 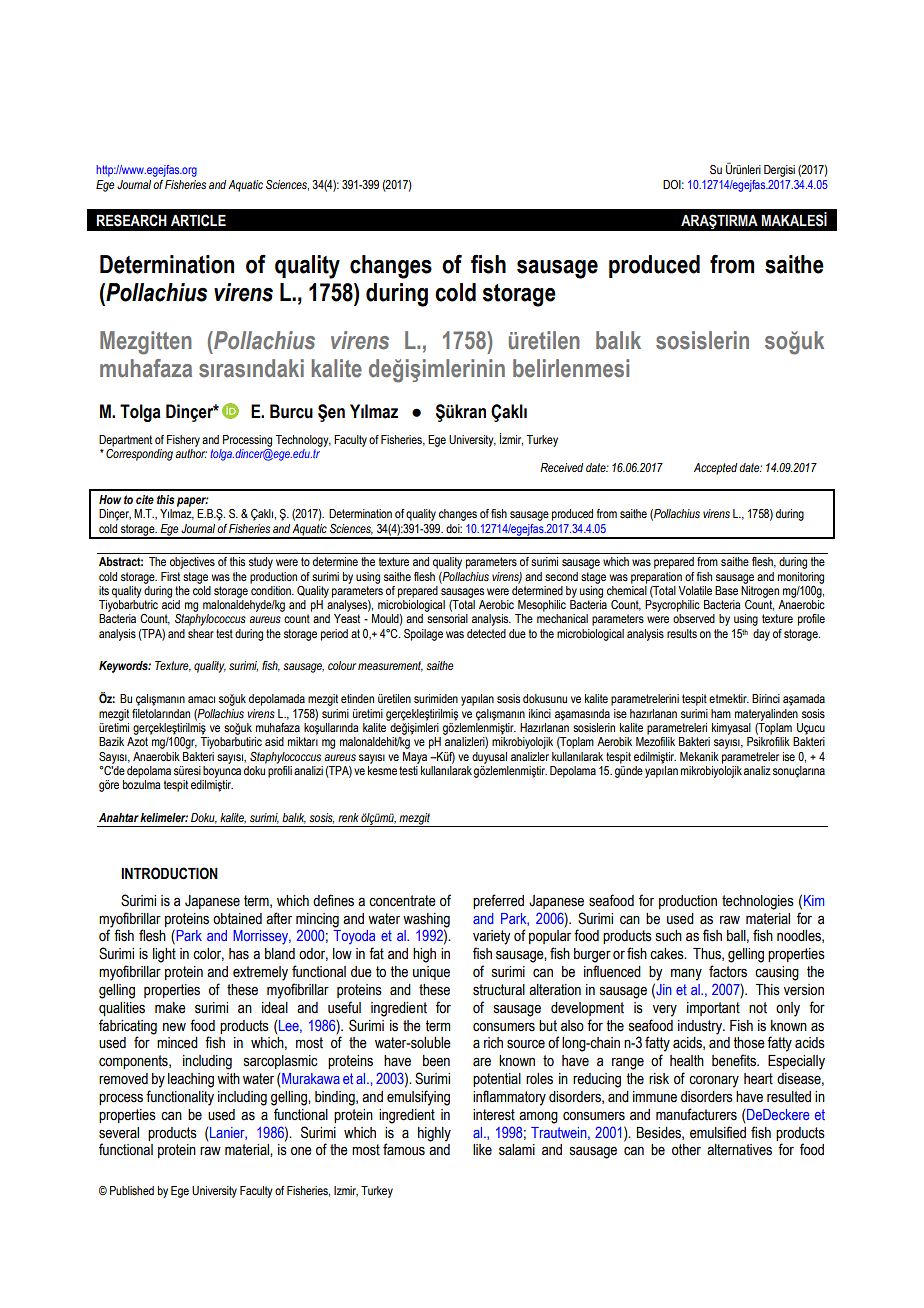 I want to click on Accepted, so click(x=715, y=469).
